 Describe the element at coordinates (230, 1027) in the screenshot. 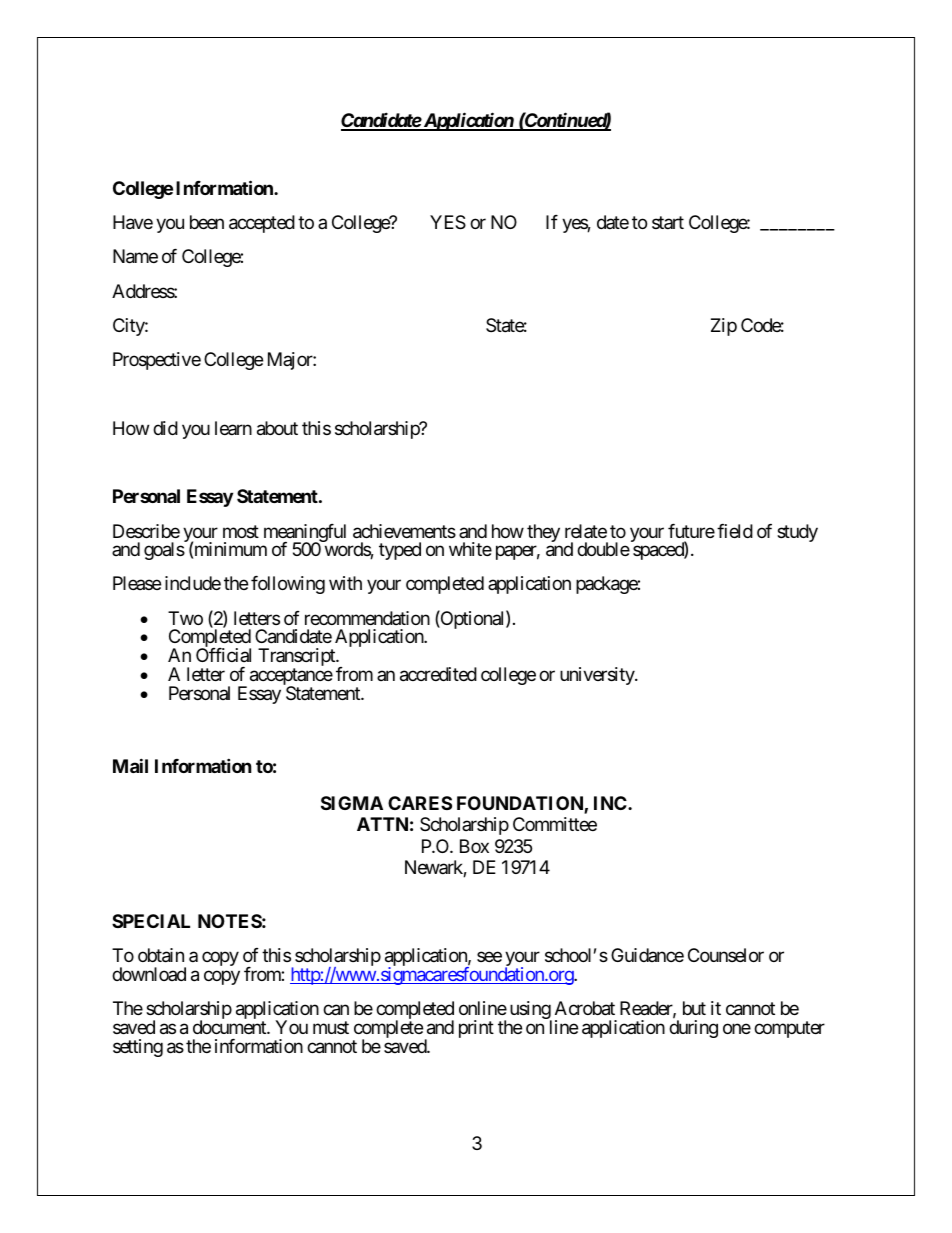

I see `document` at that location.
